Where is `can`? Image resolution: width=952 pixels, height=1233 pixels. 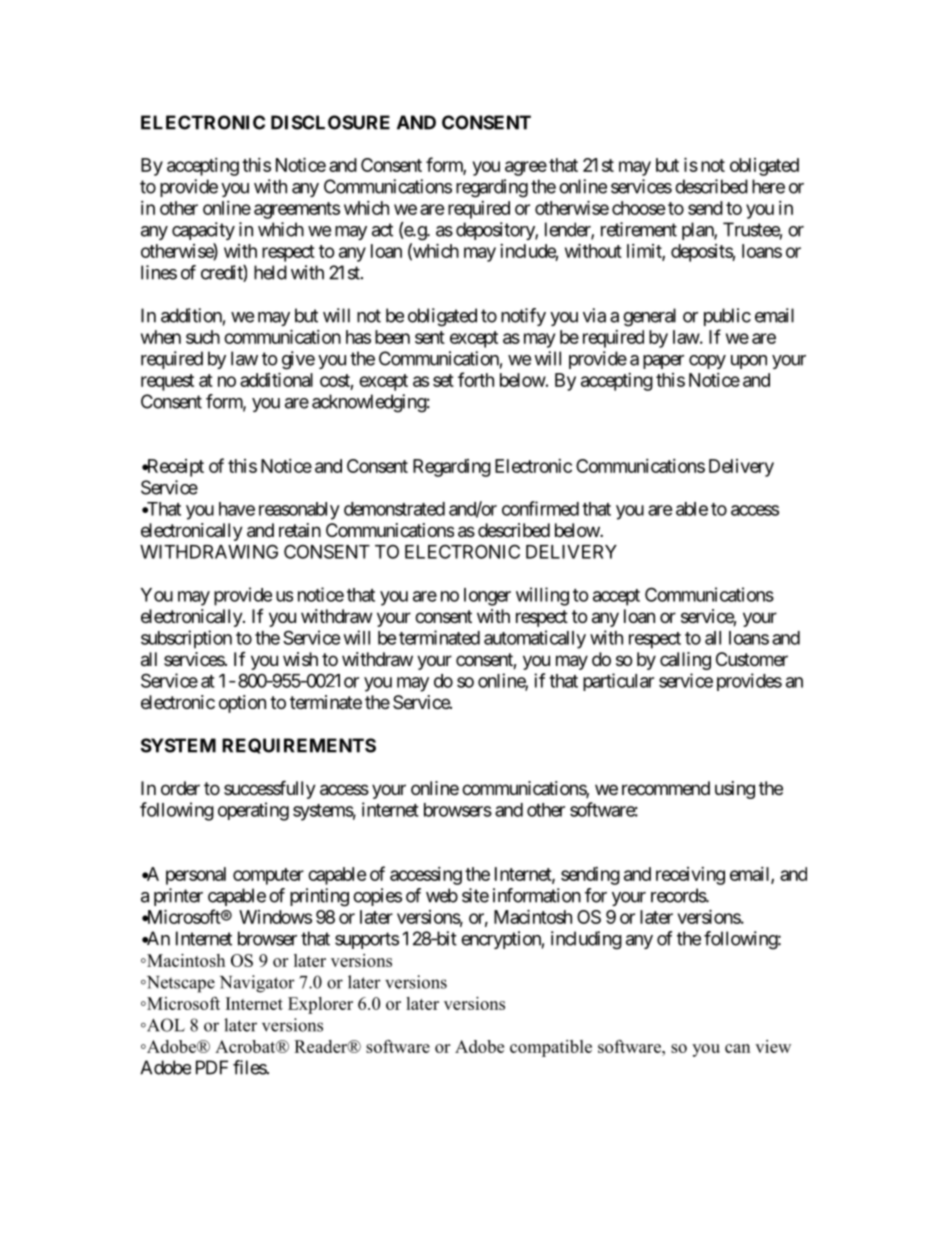 can is located at coordinates (737, 1048).
